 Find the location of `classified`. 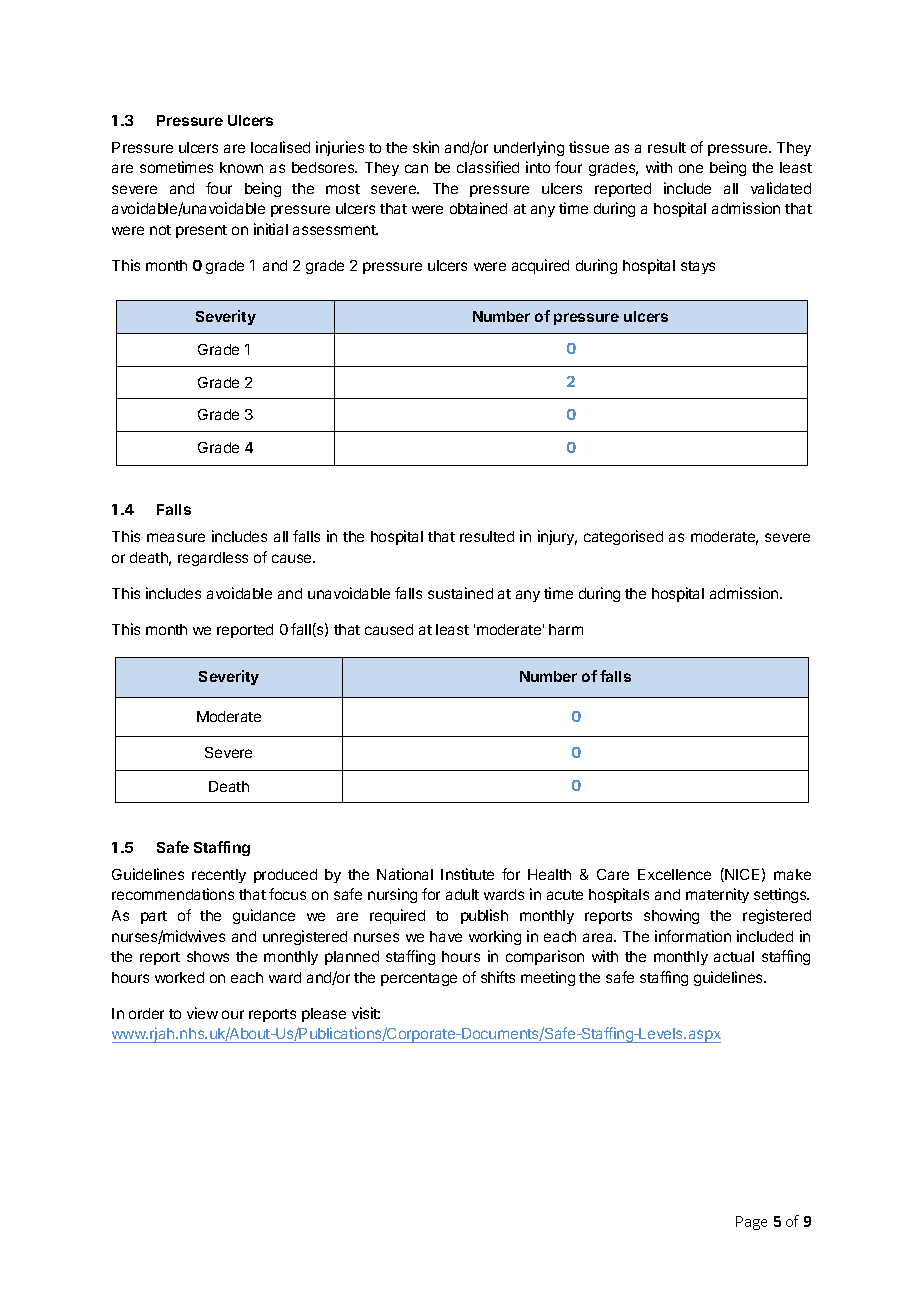

classified is located at coordinates (488, 167).
